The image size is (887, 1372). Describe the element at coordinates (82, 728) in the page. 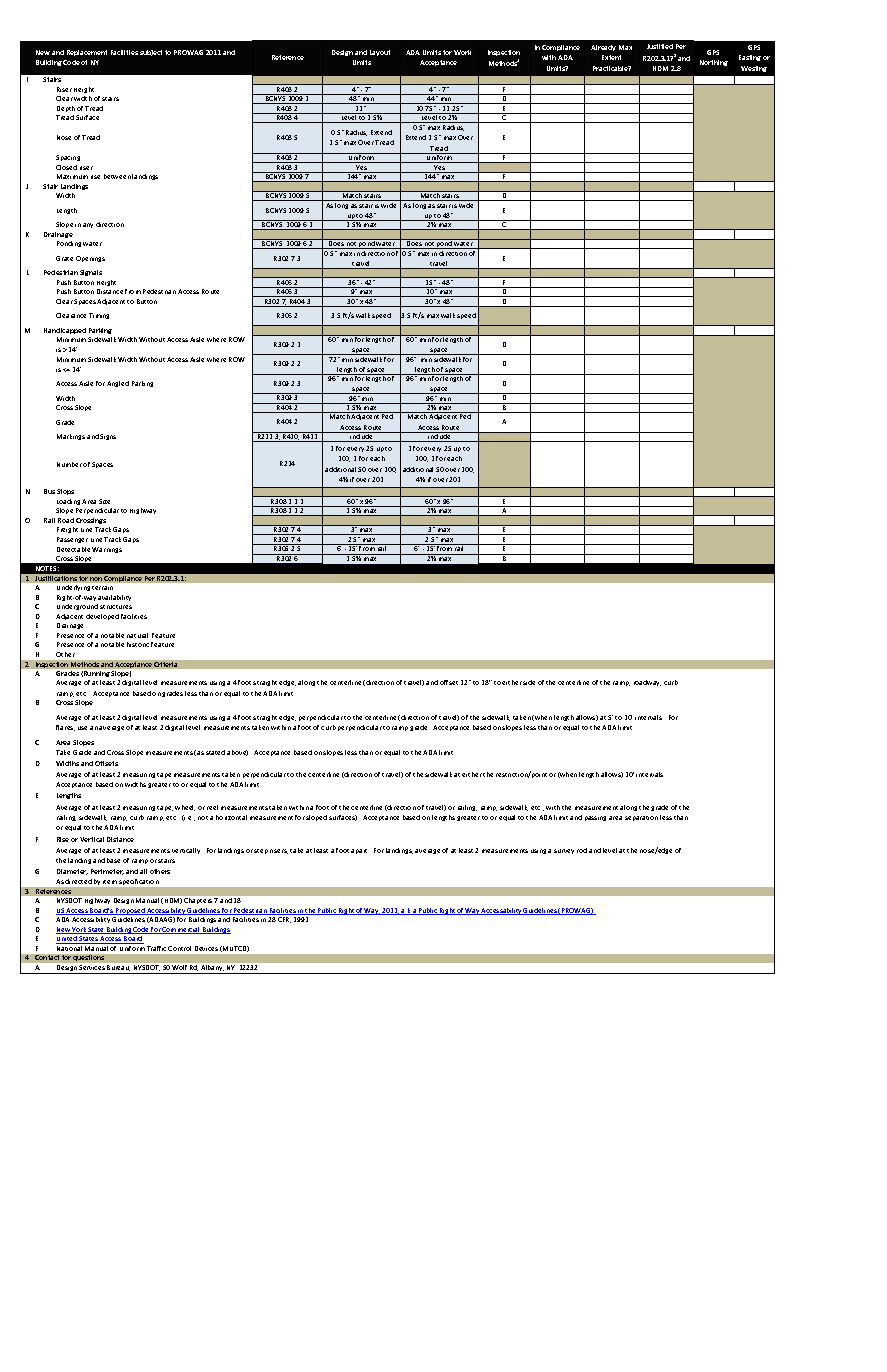

I see `use` at that location.
